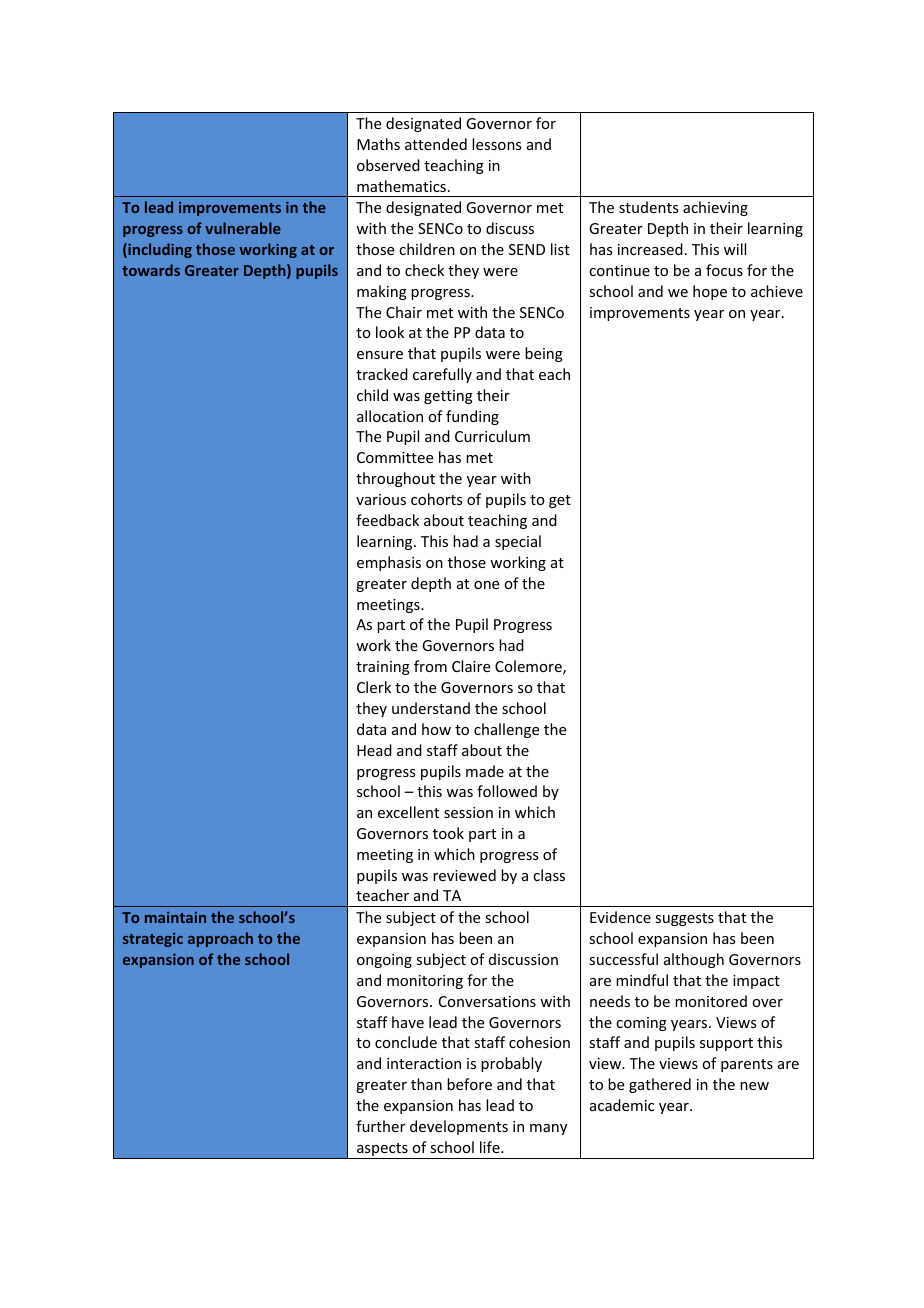 This screenshot has width=924, height=1308. I want to click on further, so click(380, 1126).
